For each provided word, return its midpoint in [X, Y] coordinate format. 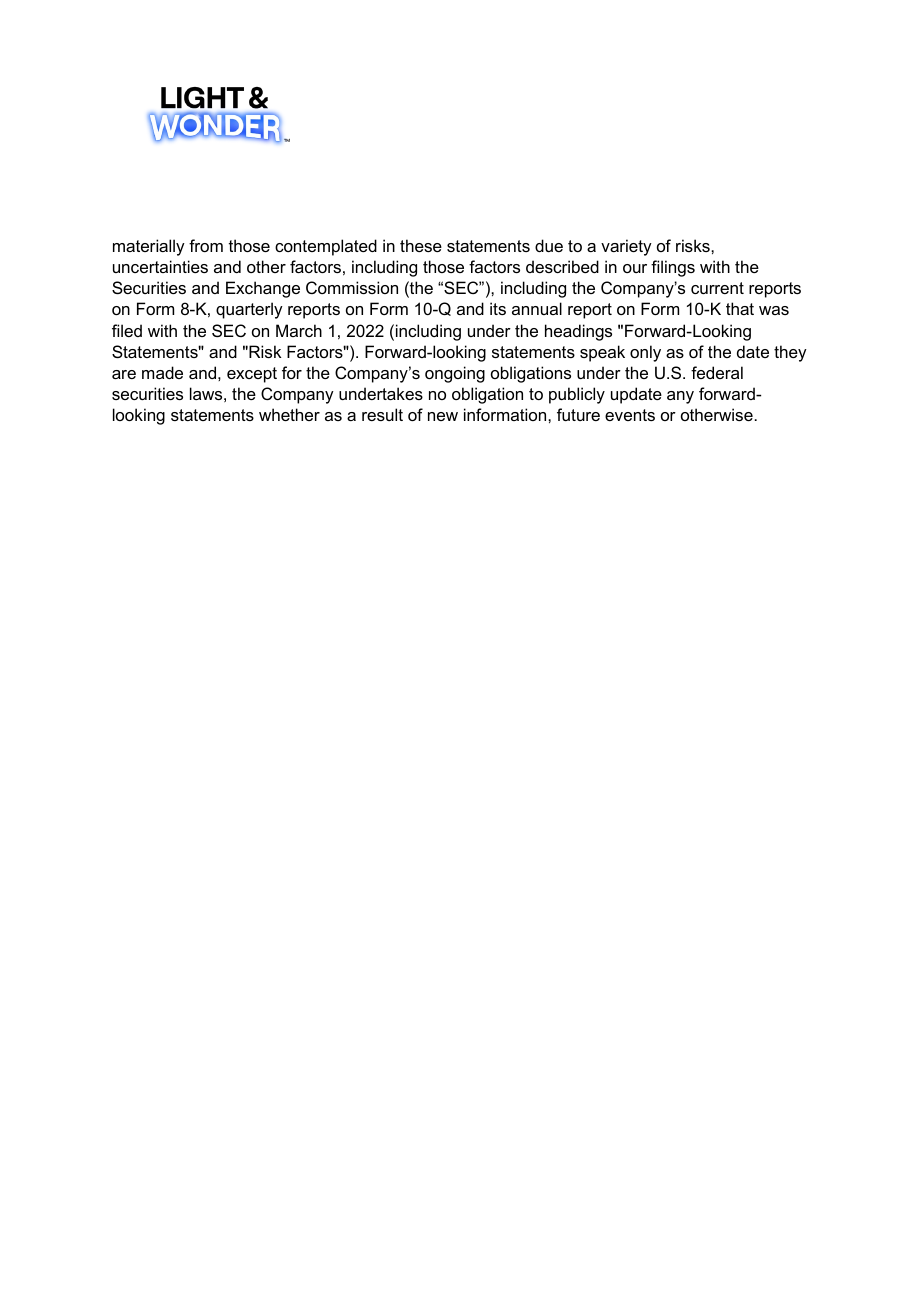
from [206, 245]
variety [626, 247]
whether [289, 414]
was [774, 310]
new [443, 416]
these [421, 245]
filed [127, 330]
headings [578, 332]
